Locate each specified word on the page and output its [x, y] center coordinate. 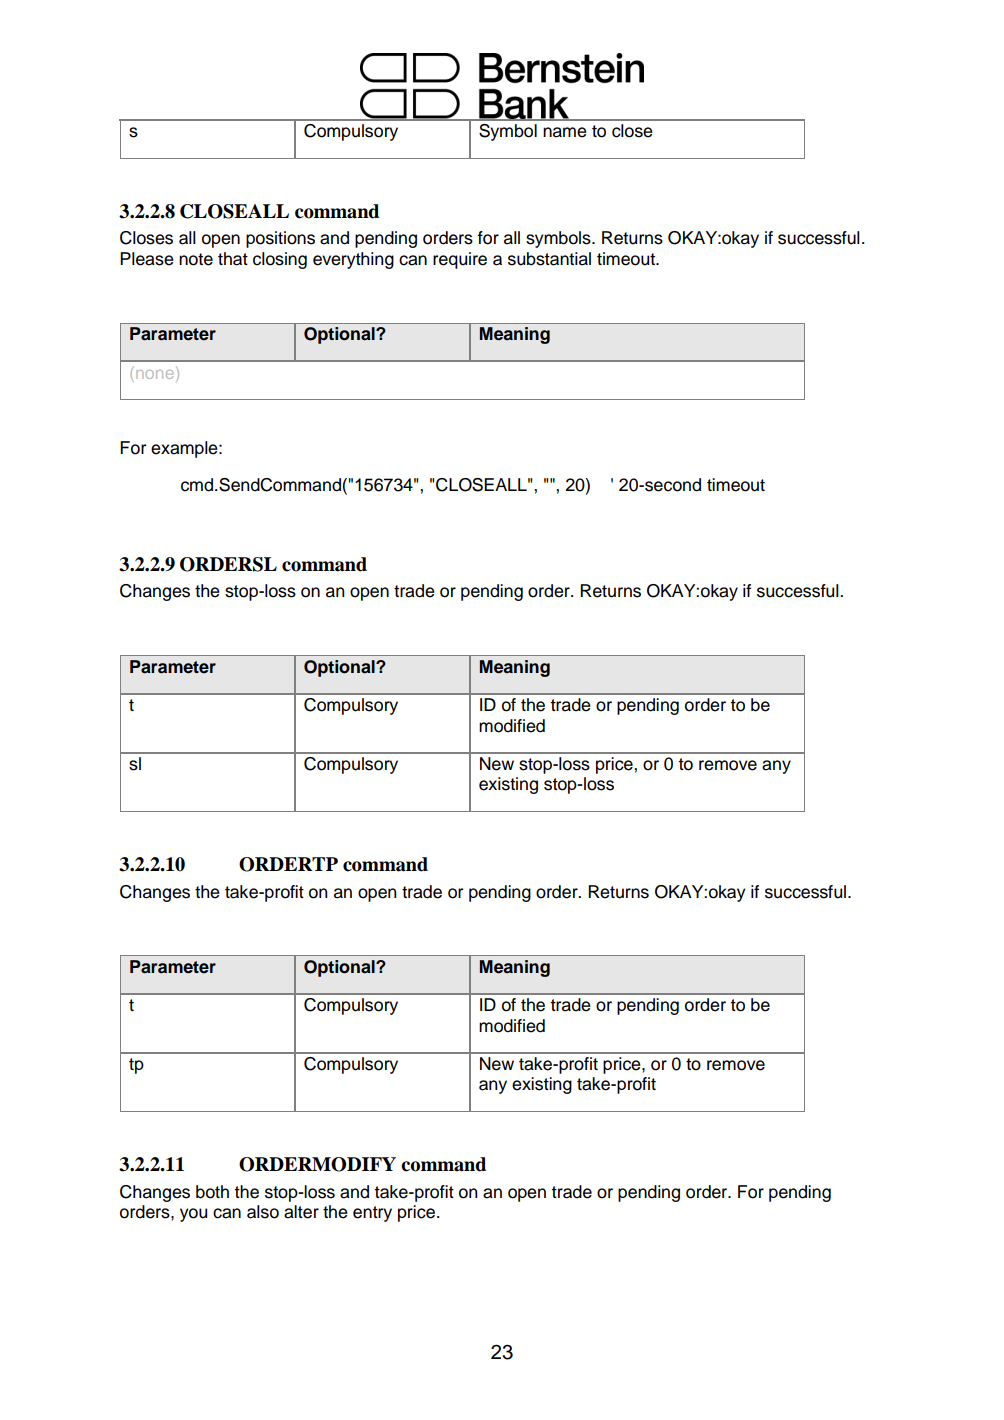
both [212, 1192]
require [460, 260]
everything [353, 260]
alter [301, 1212]
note [196, 259]
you [193, 1215]
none [154, 374]
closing [280, 260]
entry [372, 1214]
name [565, 132]
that [233, 259]
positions [280, 239]
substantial [549, 259]
